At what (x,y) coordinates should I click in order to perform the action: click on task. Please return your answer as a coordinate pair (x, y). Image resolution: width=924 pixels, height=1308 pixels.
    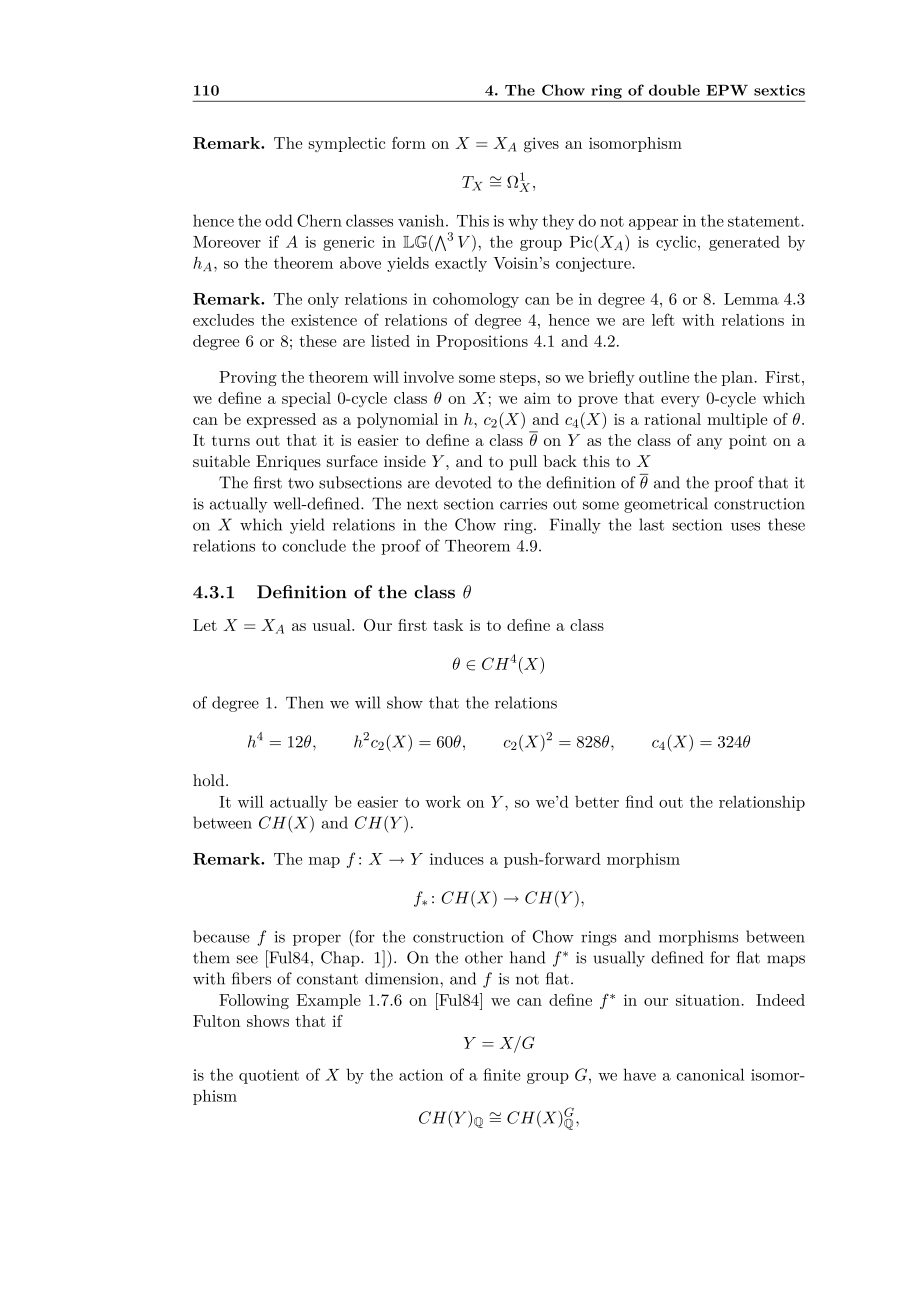
    Looking at the image, I should click on (448, 625).
